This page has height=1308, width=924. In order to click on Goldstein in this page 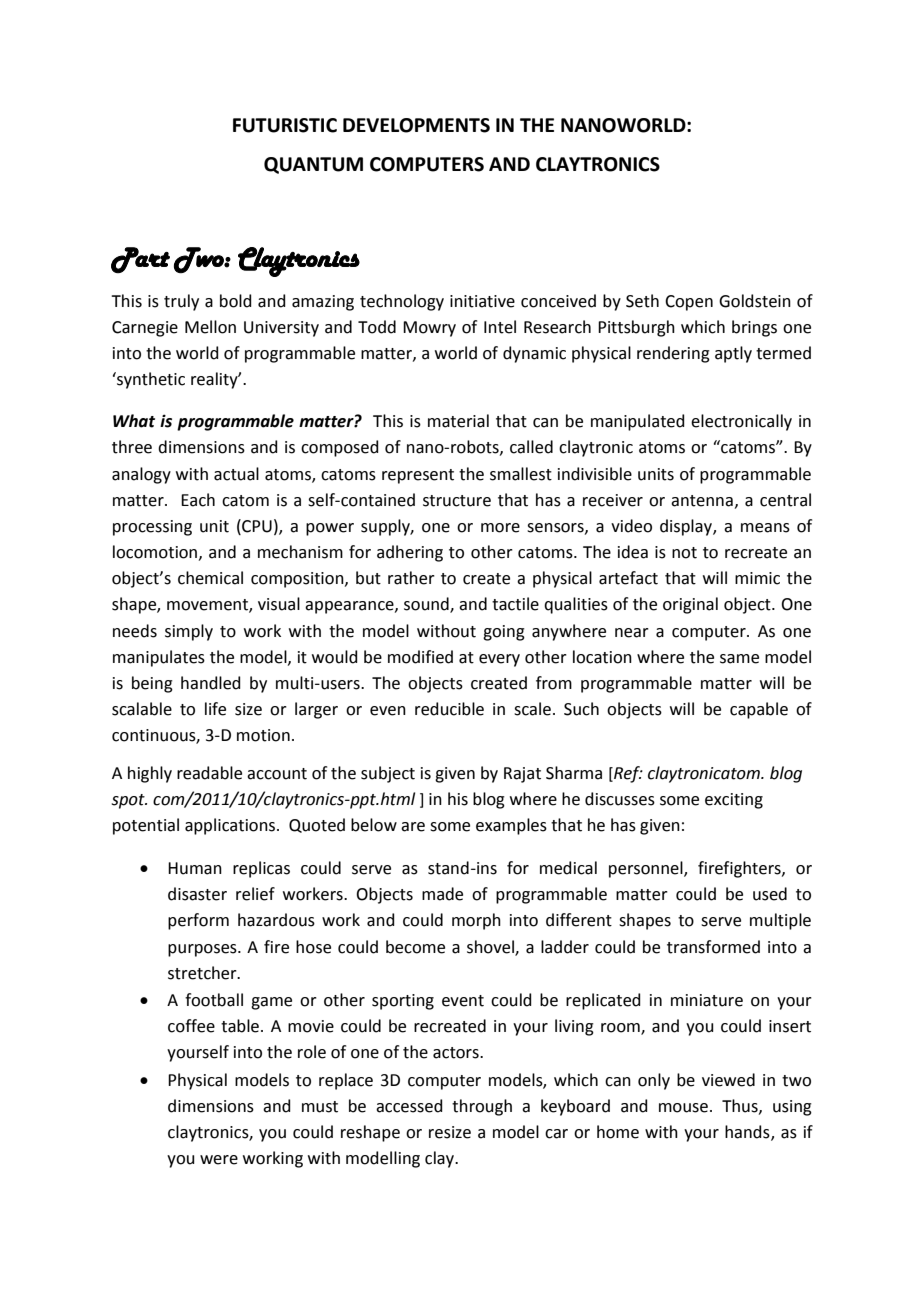, I will do `click(755, 301)`.
